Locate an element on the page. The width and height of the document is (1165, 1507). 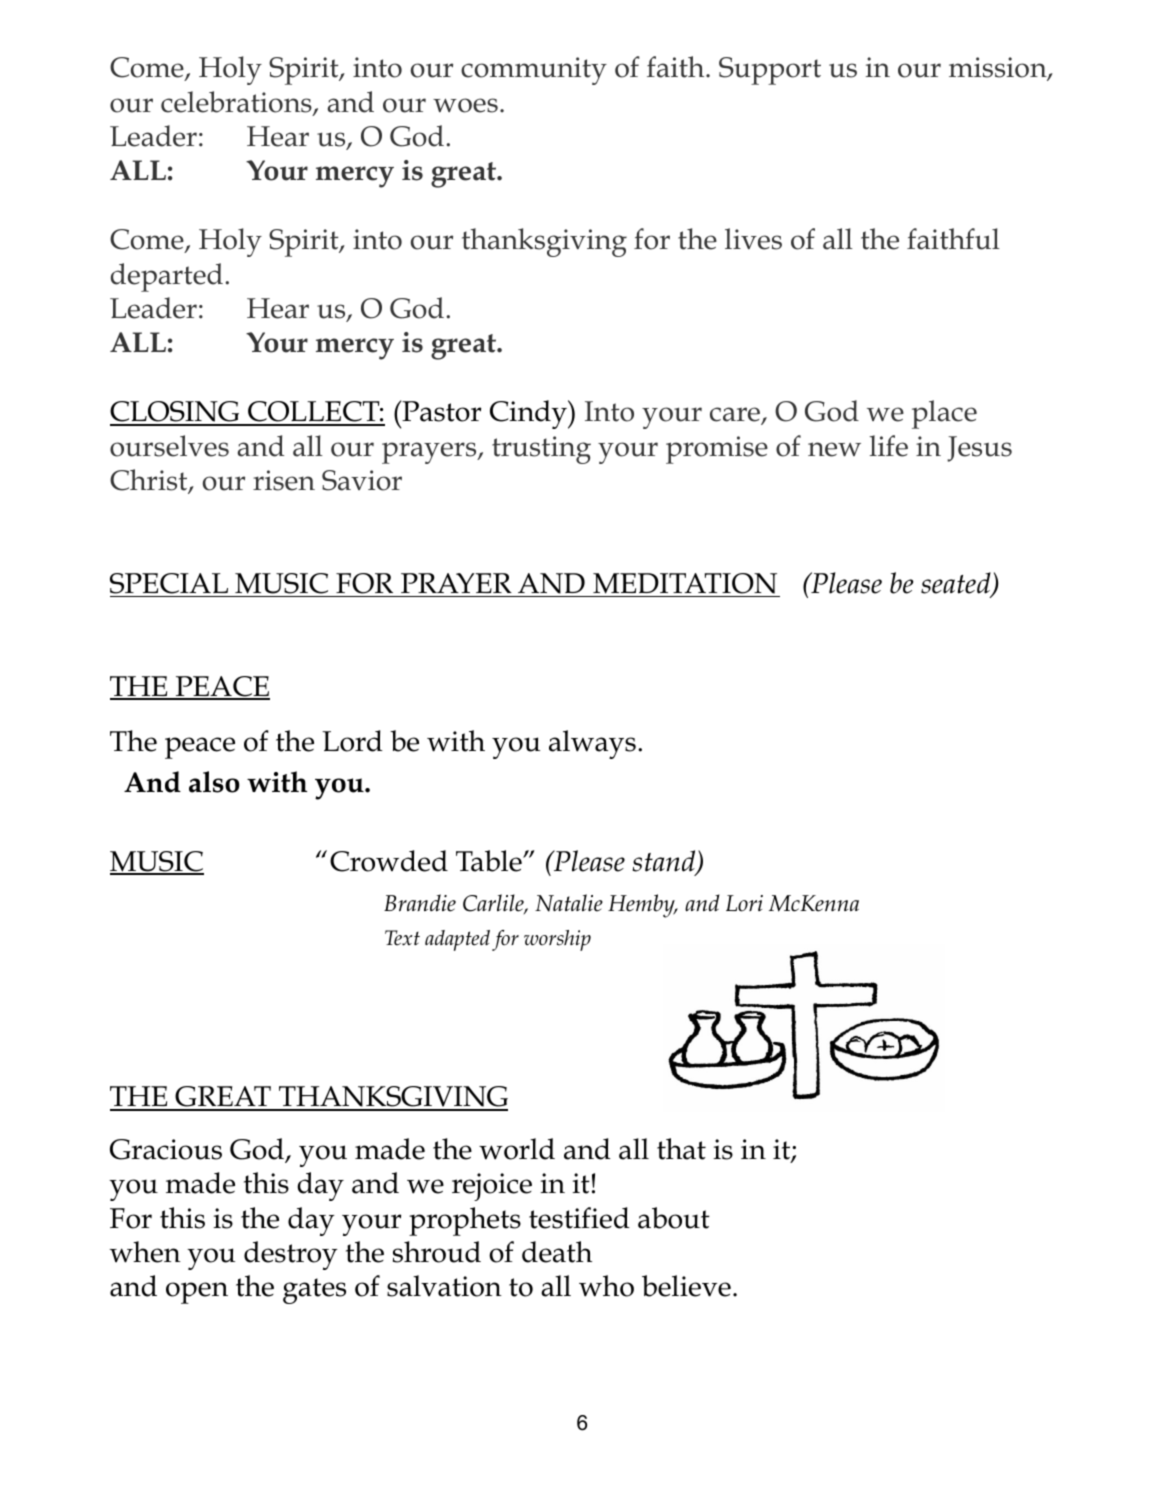
CLOSING is located at coordinates (175, 413).
